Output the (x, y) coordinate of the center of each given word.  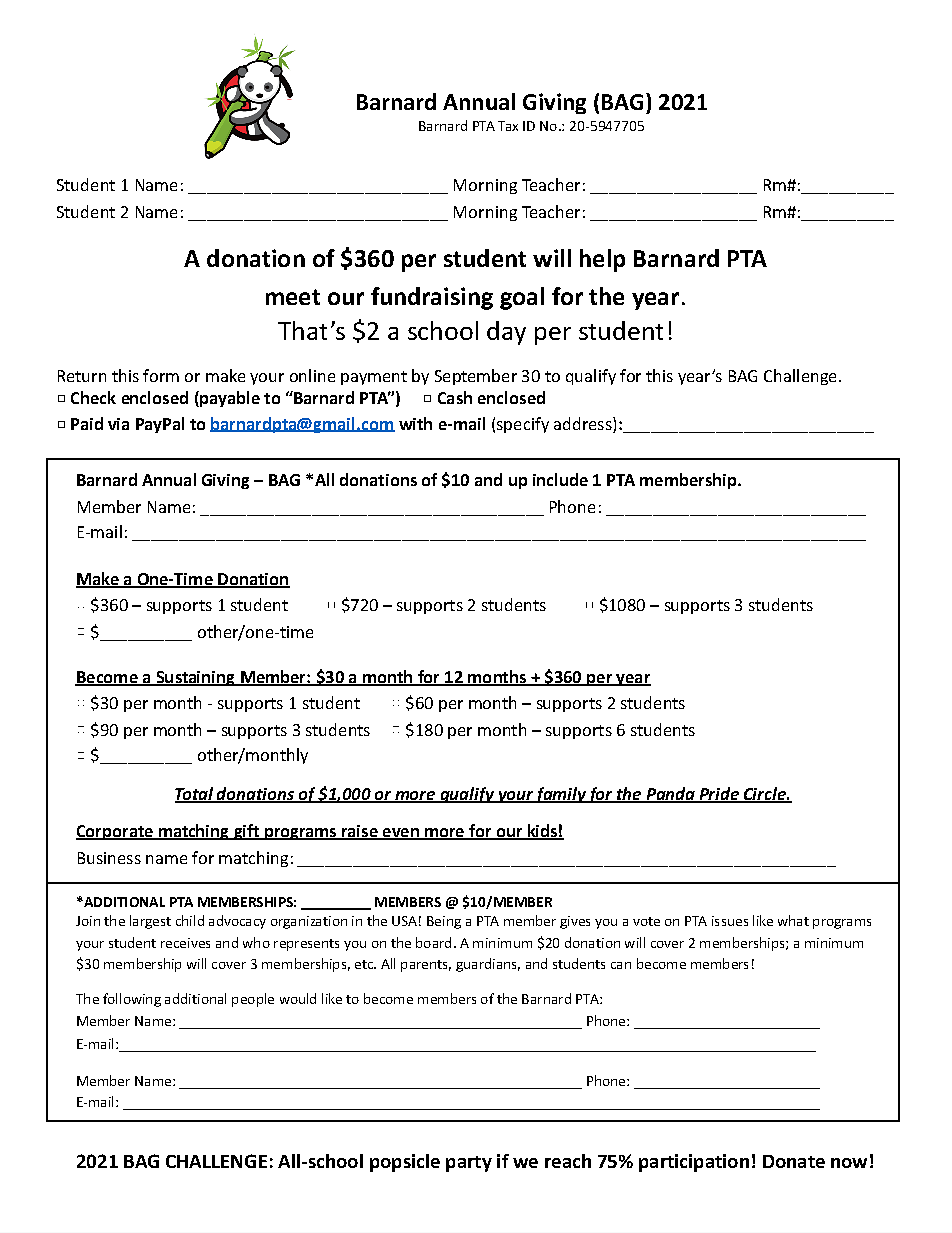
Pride (719, 794)
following (132, 1000)
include (560, 479)
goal (522, 298)
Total (195, 794)
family (560, 795)
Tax (508, 126)
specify (523, 425)
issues (730, 921)
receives (185, 943)
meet (293, 297)
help (602, 260)
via (118, 424)
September (476, 377)
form (161, 375)
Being (444, 922)
